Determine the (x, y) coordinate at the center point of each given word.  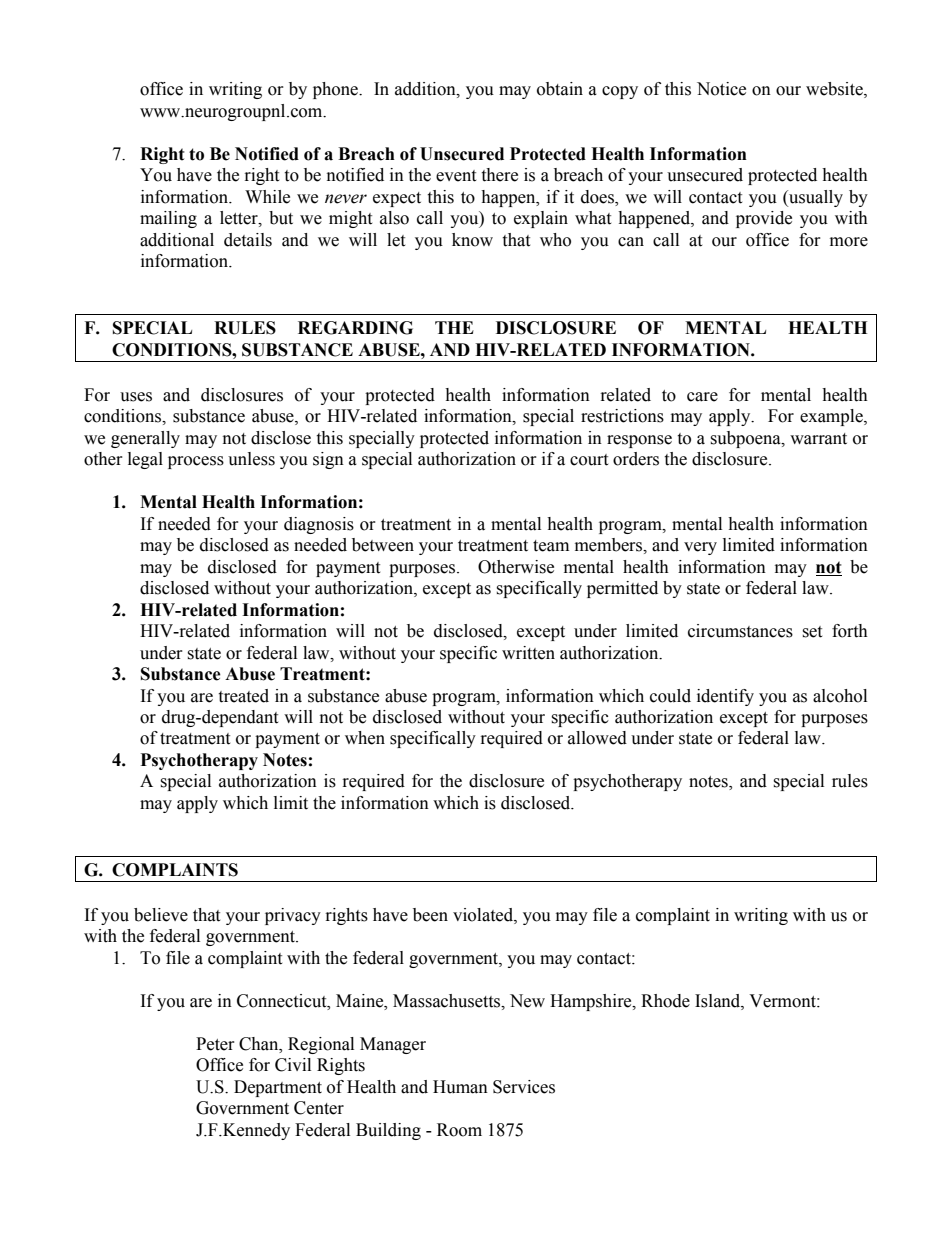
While (267, 197)
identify (725, 697)
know (472, 240)
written (528, 653)
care (702, 397)
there (499, 175)
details (248, 240)
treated (243, 696)
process (196, 462)
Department (278, 1088)
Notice (721, 89)
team (551, 546)
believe (161, 915)
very (700, 548)
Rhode (665, 1001)
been (430, 915)
